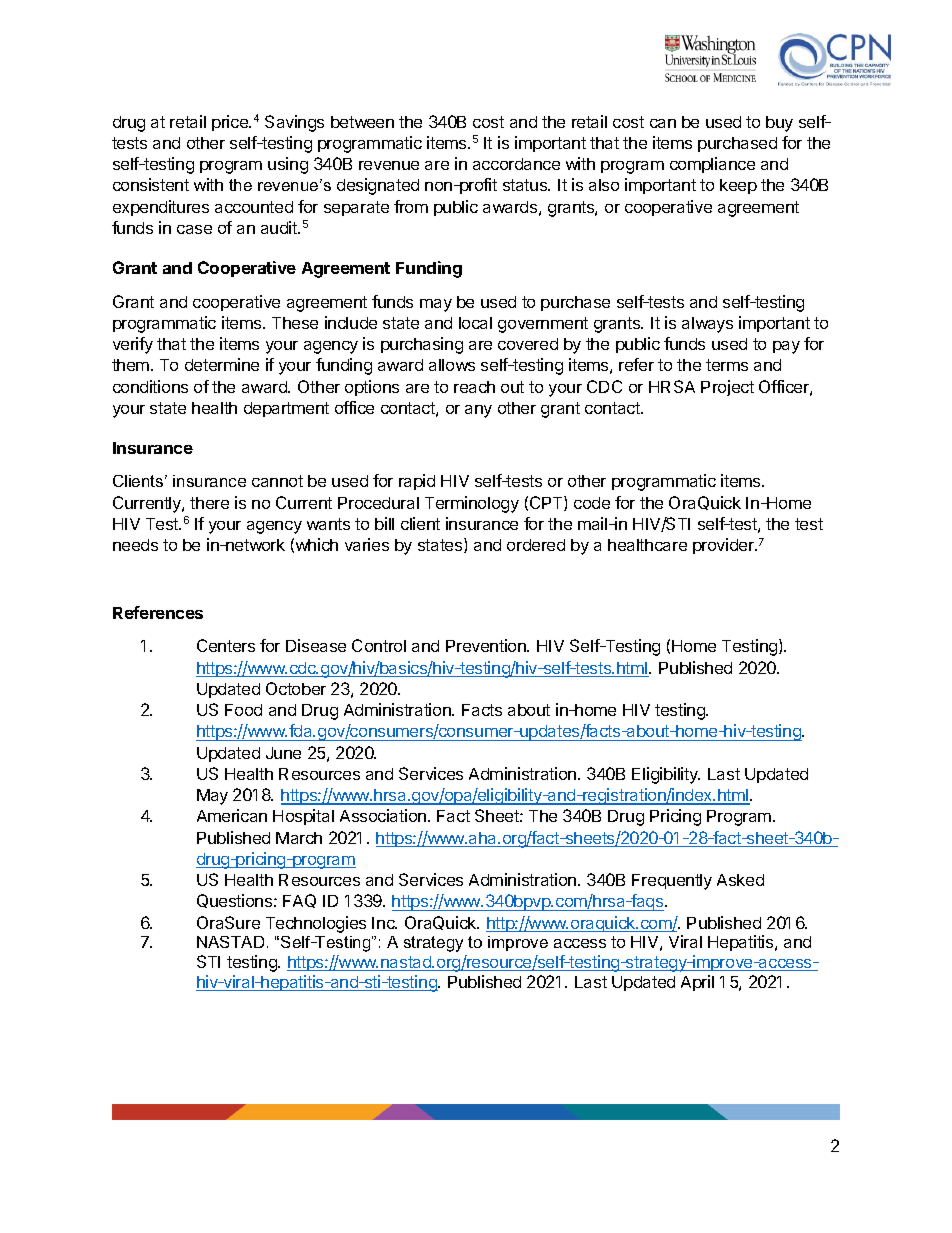 The height and width of the document is (1233, 952). What do you see at coordinates (151, 184) in the document?
I see `consistent` at bounding box center [151, 184].
